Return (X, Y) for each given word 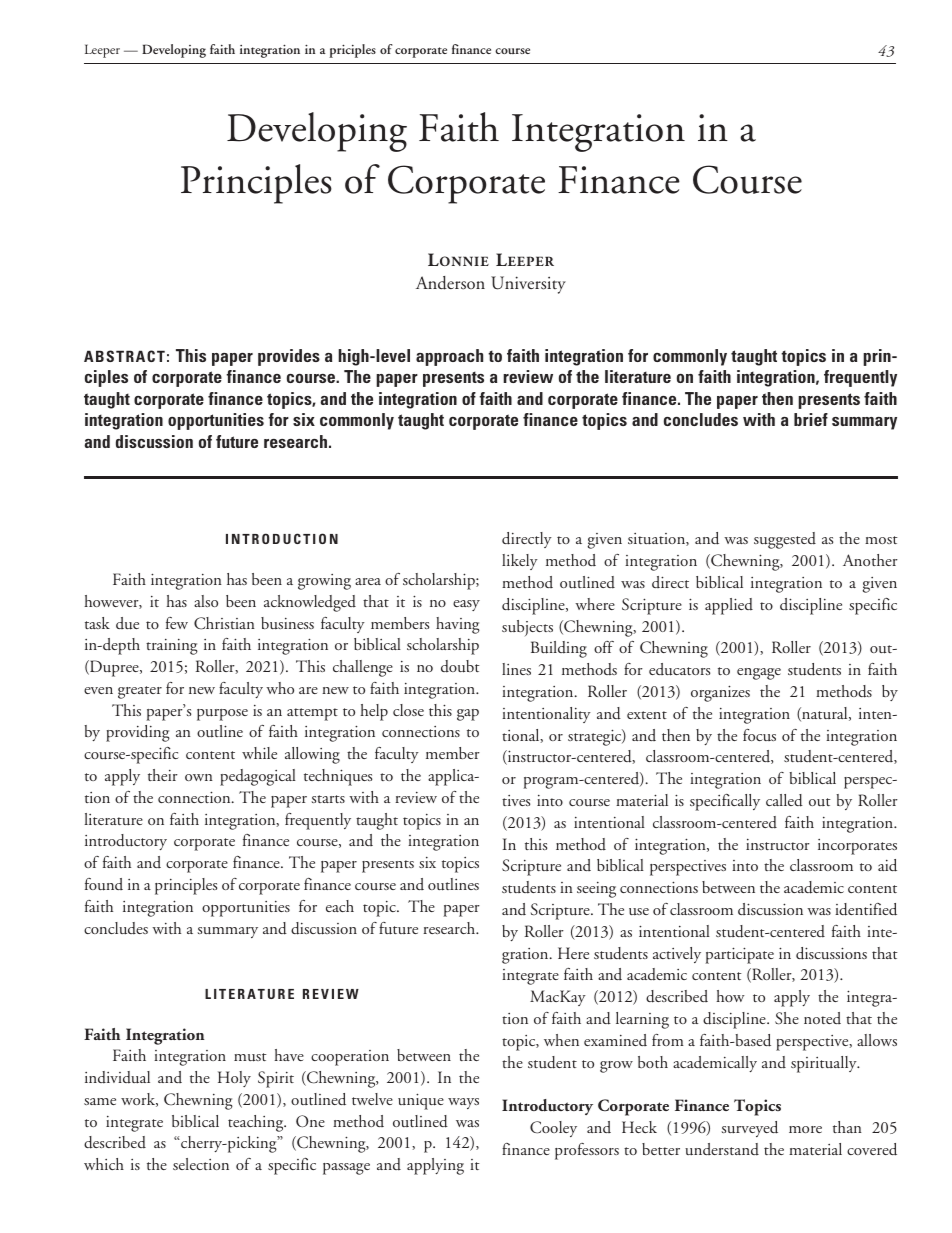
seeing (596, 890)
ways (463, 1103)
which (104, 1164)
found (104, 884)
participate (739, 955)
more (805, 1129)
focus (759, 735)
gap (468, 715)
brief (811, 419)
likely (520, 562)
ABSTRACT (124, 356)
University (528, 285)
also (206, 601)
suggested (785, 540)
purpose (222, 715)
